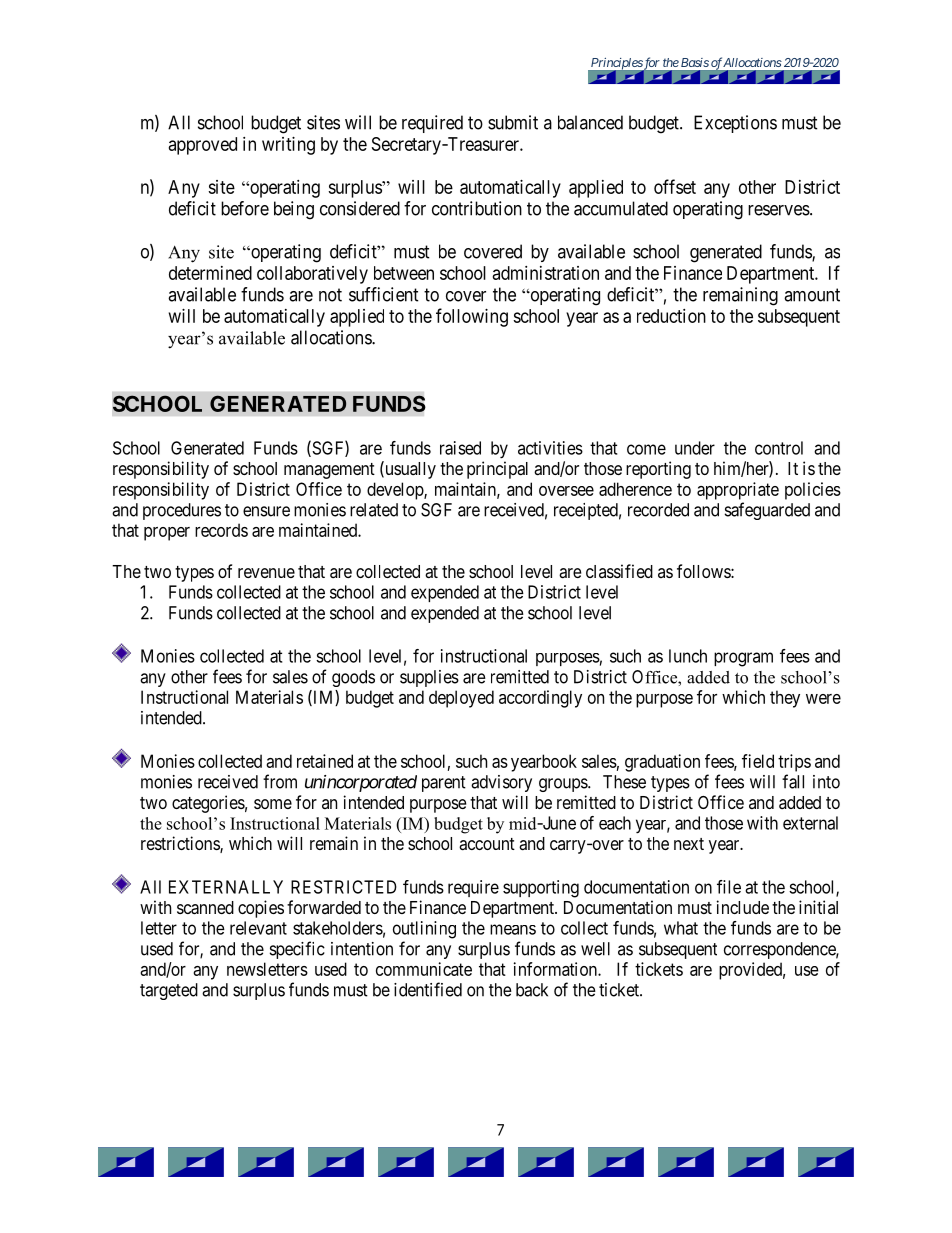  Describe the element at coordinates (297, 950) in the screenshot. I see `specific` at that location.
